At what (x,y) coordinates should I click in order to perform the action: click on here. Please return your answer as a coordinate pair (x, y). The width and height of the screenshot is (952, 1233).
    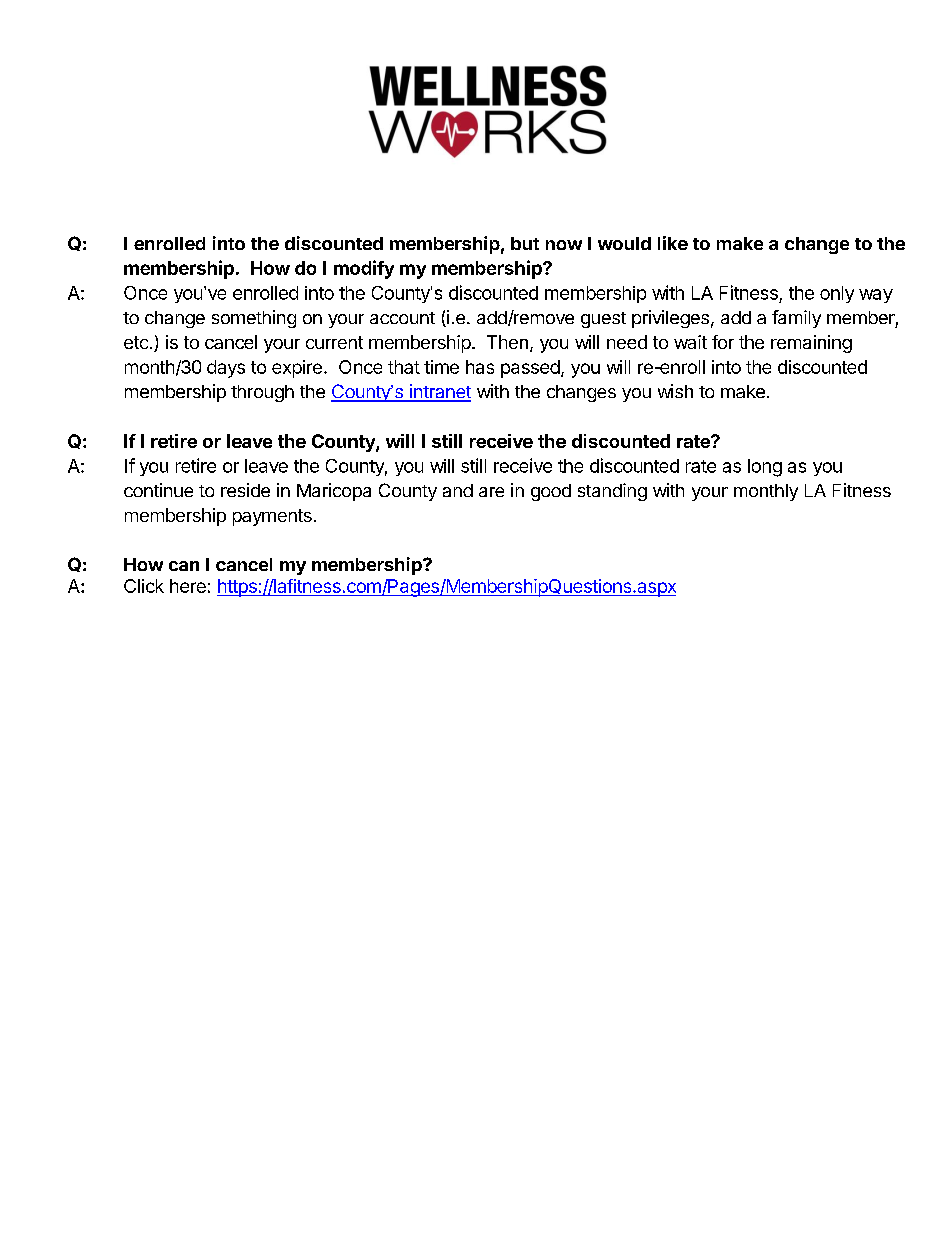
    Looking at the image, I should click on (188, 586).
